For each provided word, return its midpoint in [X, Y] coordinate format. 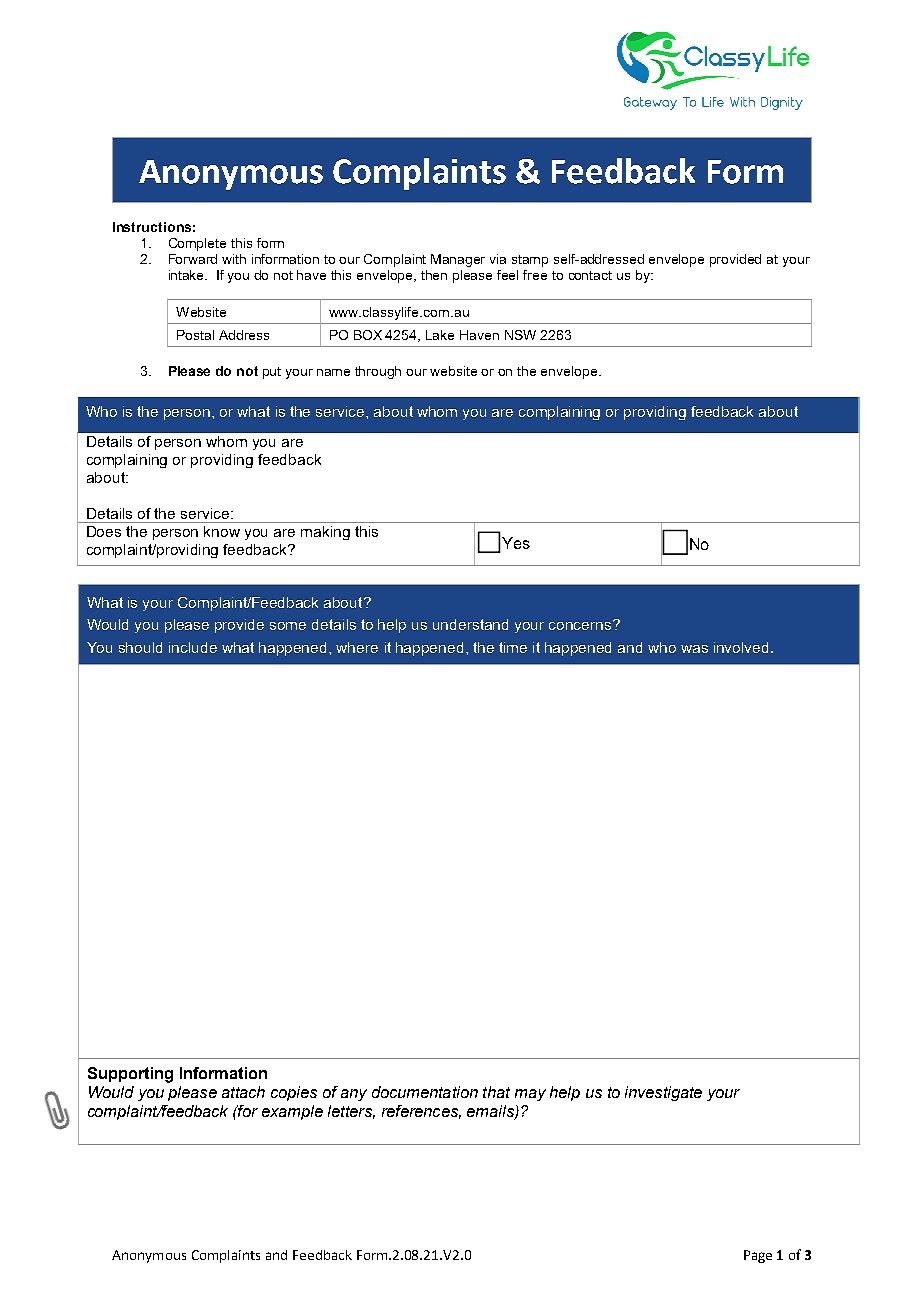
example [292, 1112]
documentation [425, 1092]
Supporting [130, 1075]
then [434, 275]
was [694, 649]
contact [590, 275]
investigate [663, 1093]
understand [470, 624]
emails [491, 1112]
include [193, 647]
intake [188, 275]
